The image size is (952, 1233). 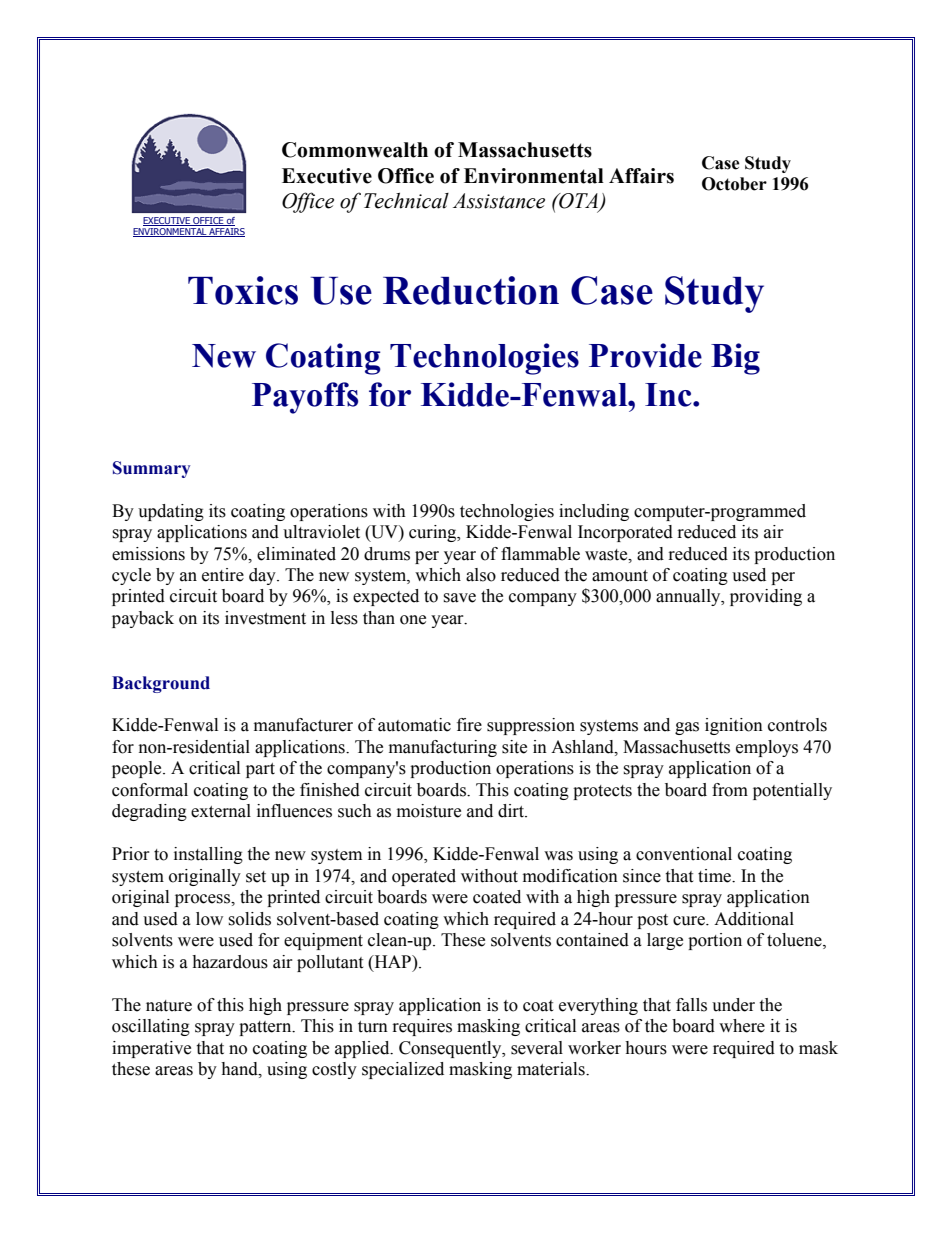 What do you see at coordinates (355, 150) in the screenshot?
I see `Commonwealth` at bounding box center [355, 150].
